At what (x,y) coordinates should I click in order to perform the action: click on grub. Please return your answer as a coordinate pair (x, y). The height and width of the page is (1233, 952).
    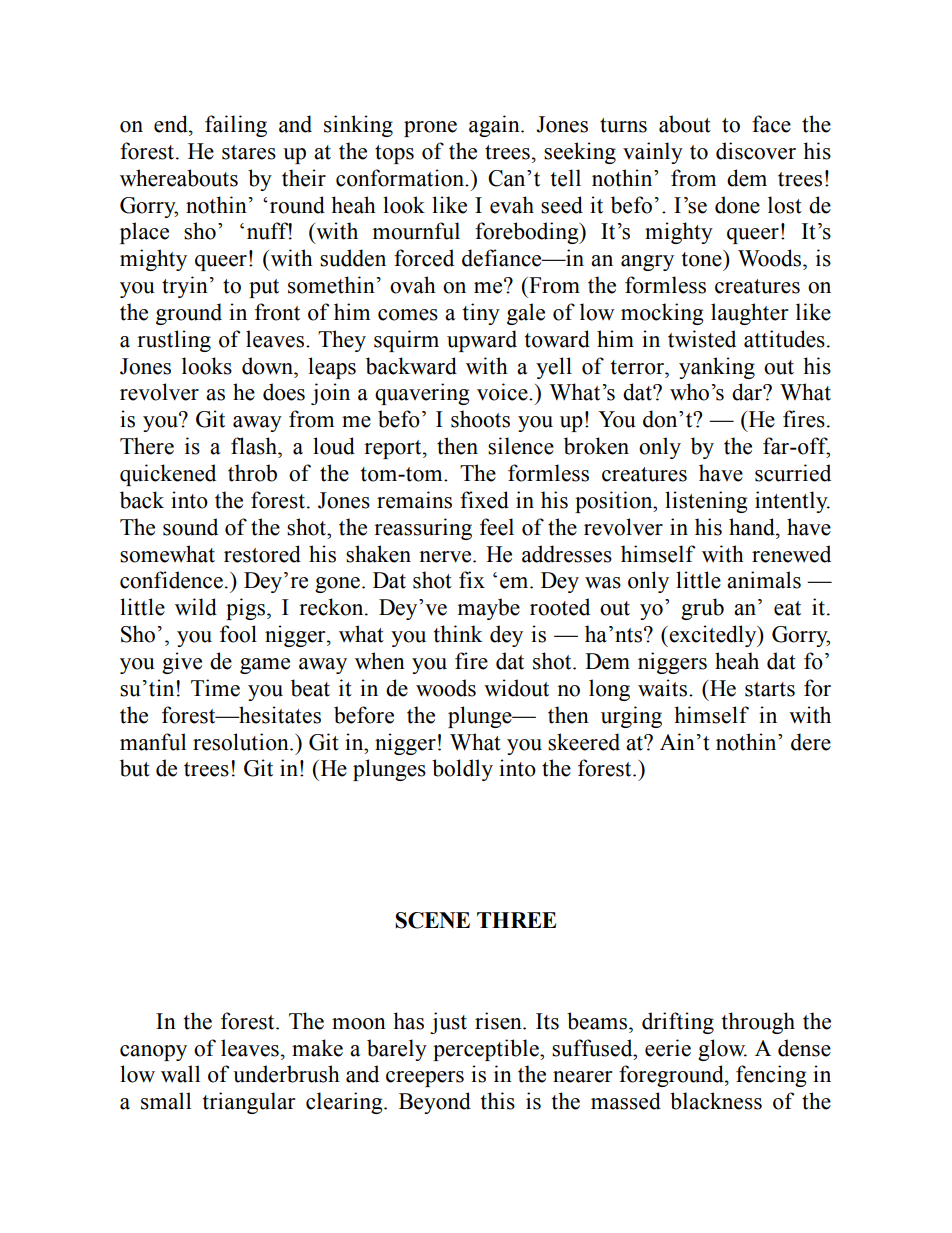
    Looking at the image, I should click on (702, 609).
